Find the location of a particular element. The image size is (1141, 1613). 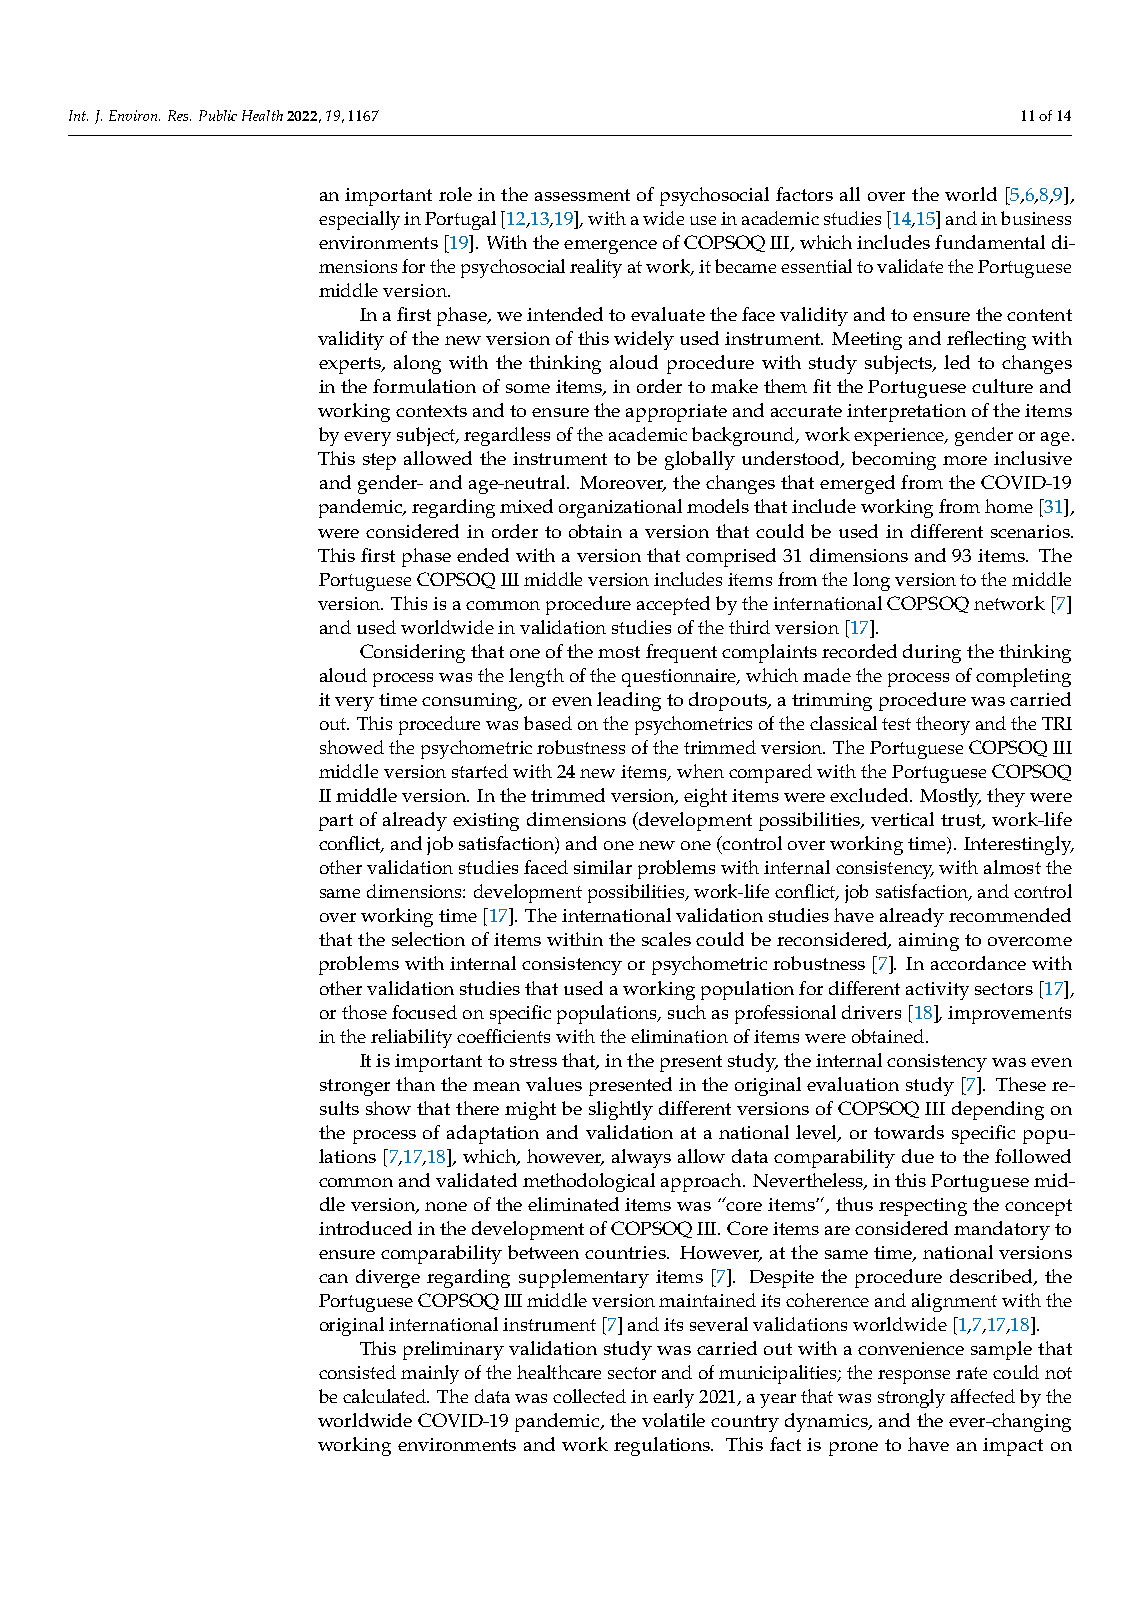

affected is located at coordinates (983, 1396).
